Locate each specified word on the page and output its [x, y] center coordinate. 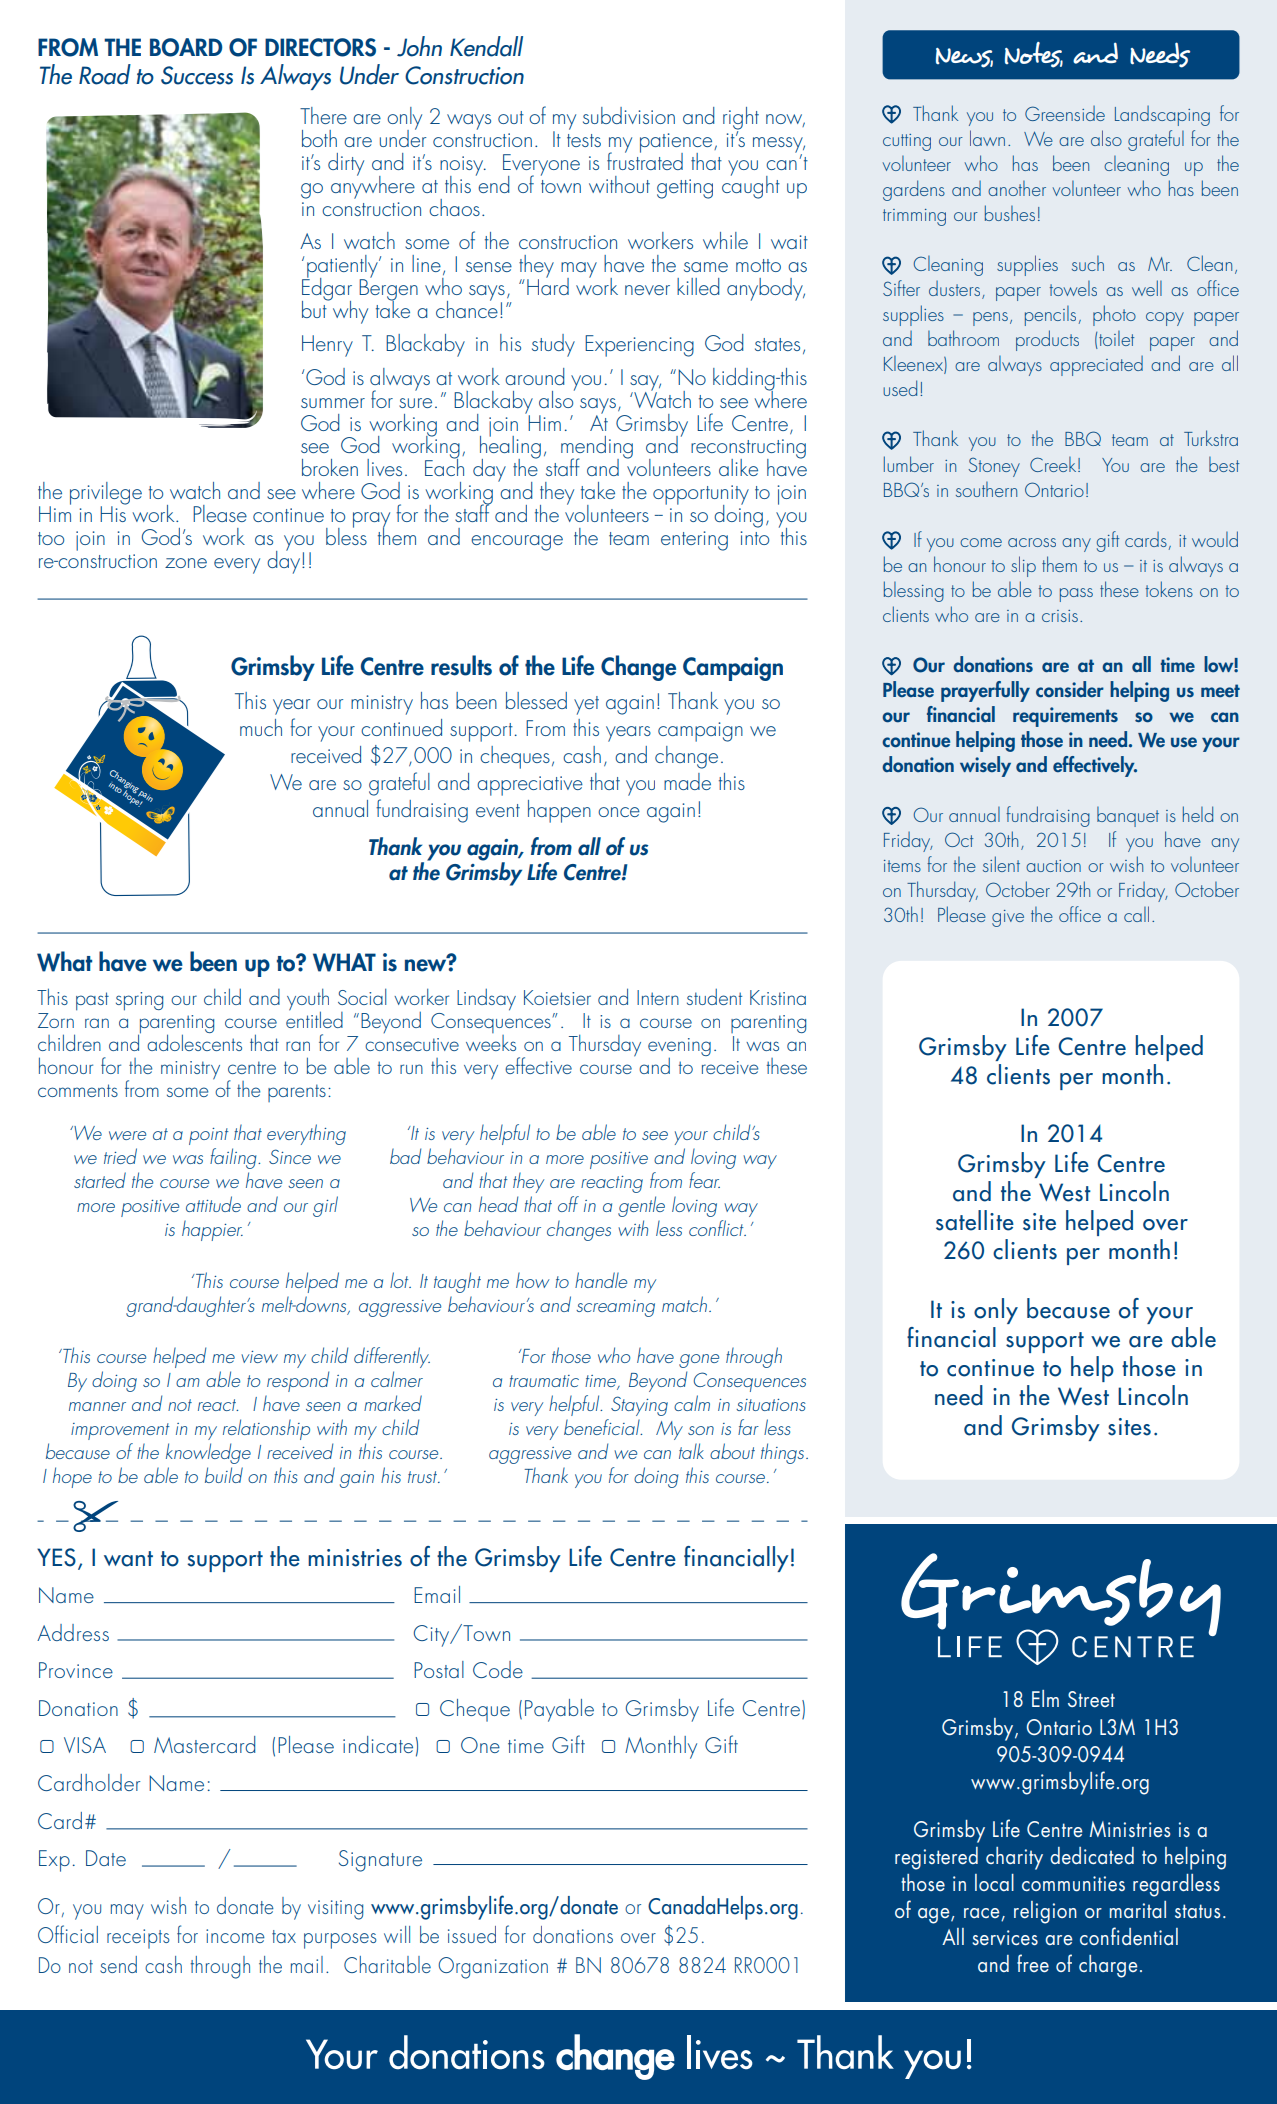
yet [586, 705]
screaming [615, 1308]
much [261, 727]
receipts [138, 1939]
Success [197, 75]
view [259, 1357]
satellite [975, 1220]
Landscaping [1162, 116]
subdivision [629, 115]
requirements [1065, 717]
